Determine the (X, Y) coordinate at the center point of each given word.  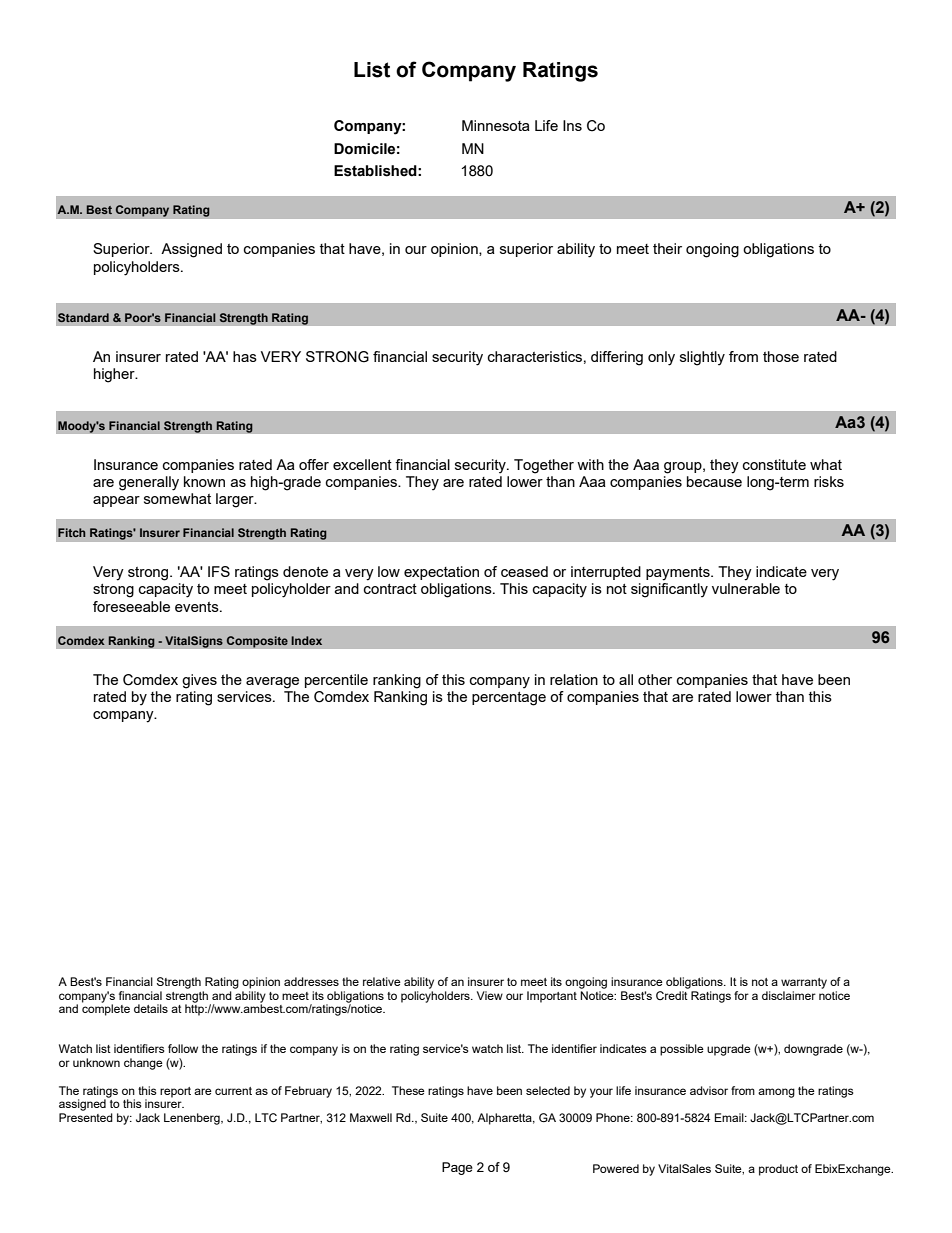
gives (199, 681)
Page (457, 1168)
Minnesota (496, 125)
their (667, 248)
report (175, 1092)
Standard (83, 317)
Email (730, 1117)
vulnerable (746, 588)
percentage (509, 699)
